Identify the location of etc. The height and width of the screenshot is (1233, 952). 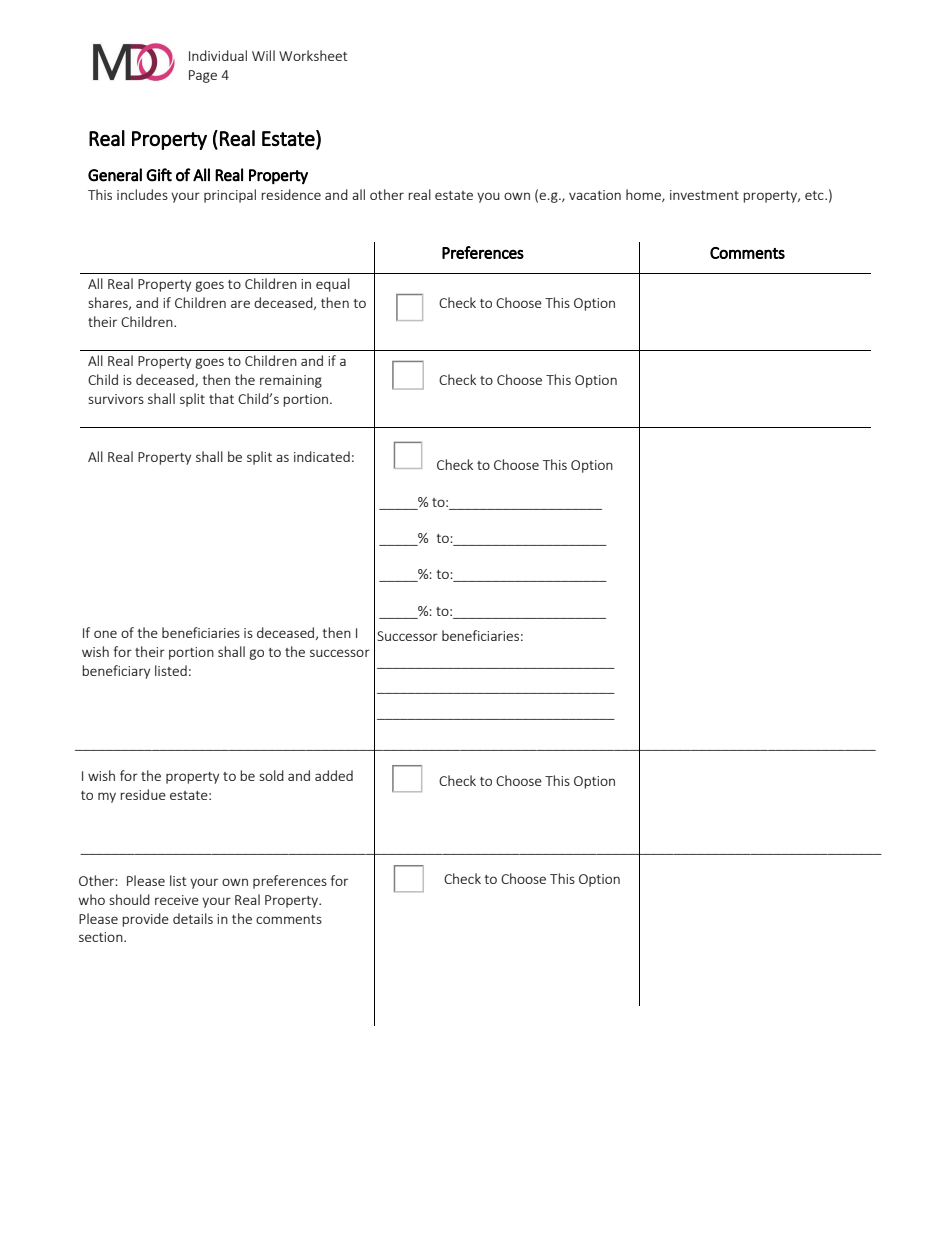
(815, 195).
